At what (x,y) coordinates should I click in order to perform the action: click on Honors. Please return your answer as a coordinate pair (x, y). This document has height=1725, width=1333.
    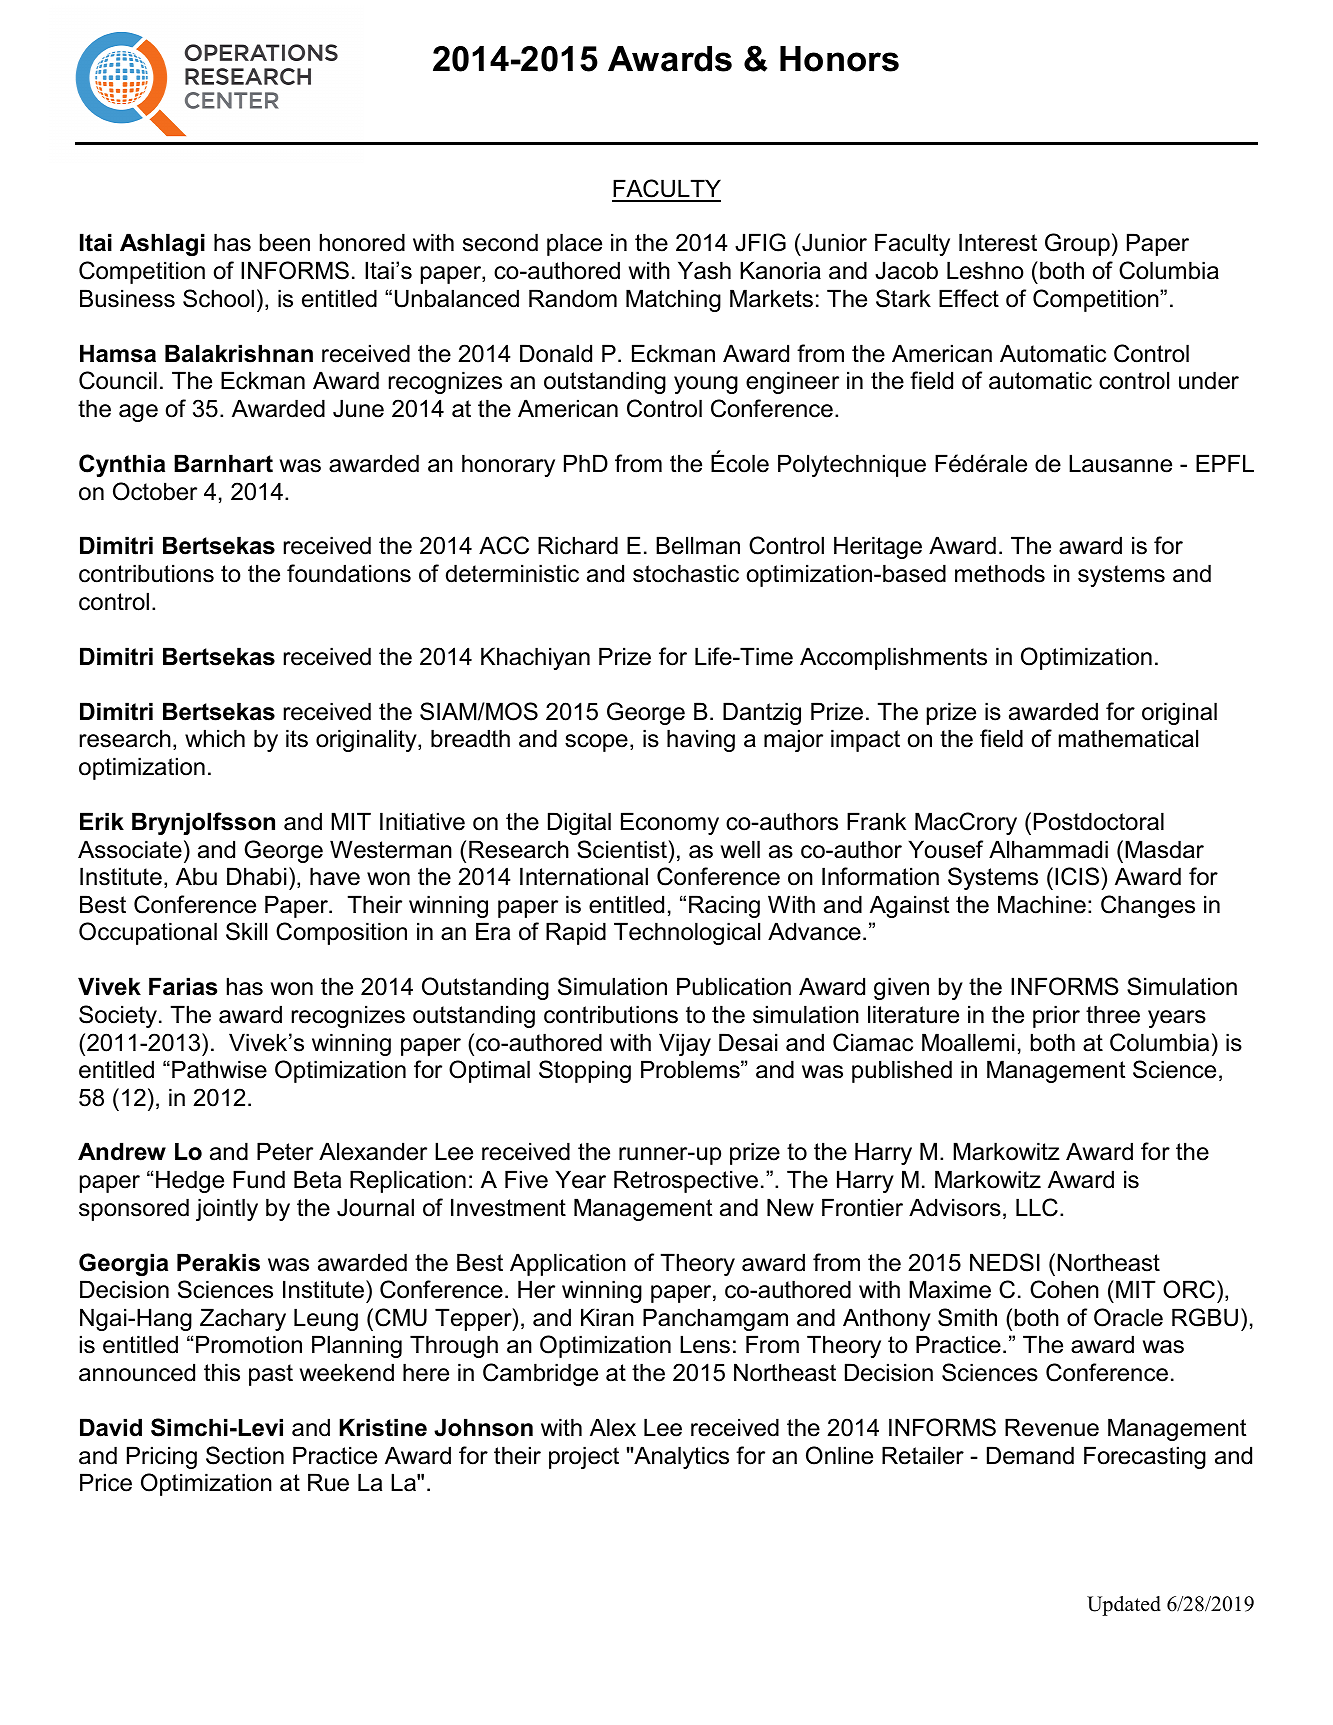
    Looking at the image, I should click on (839, 59).
